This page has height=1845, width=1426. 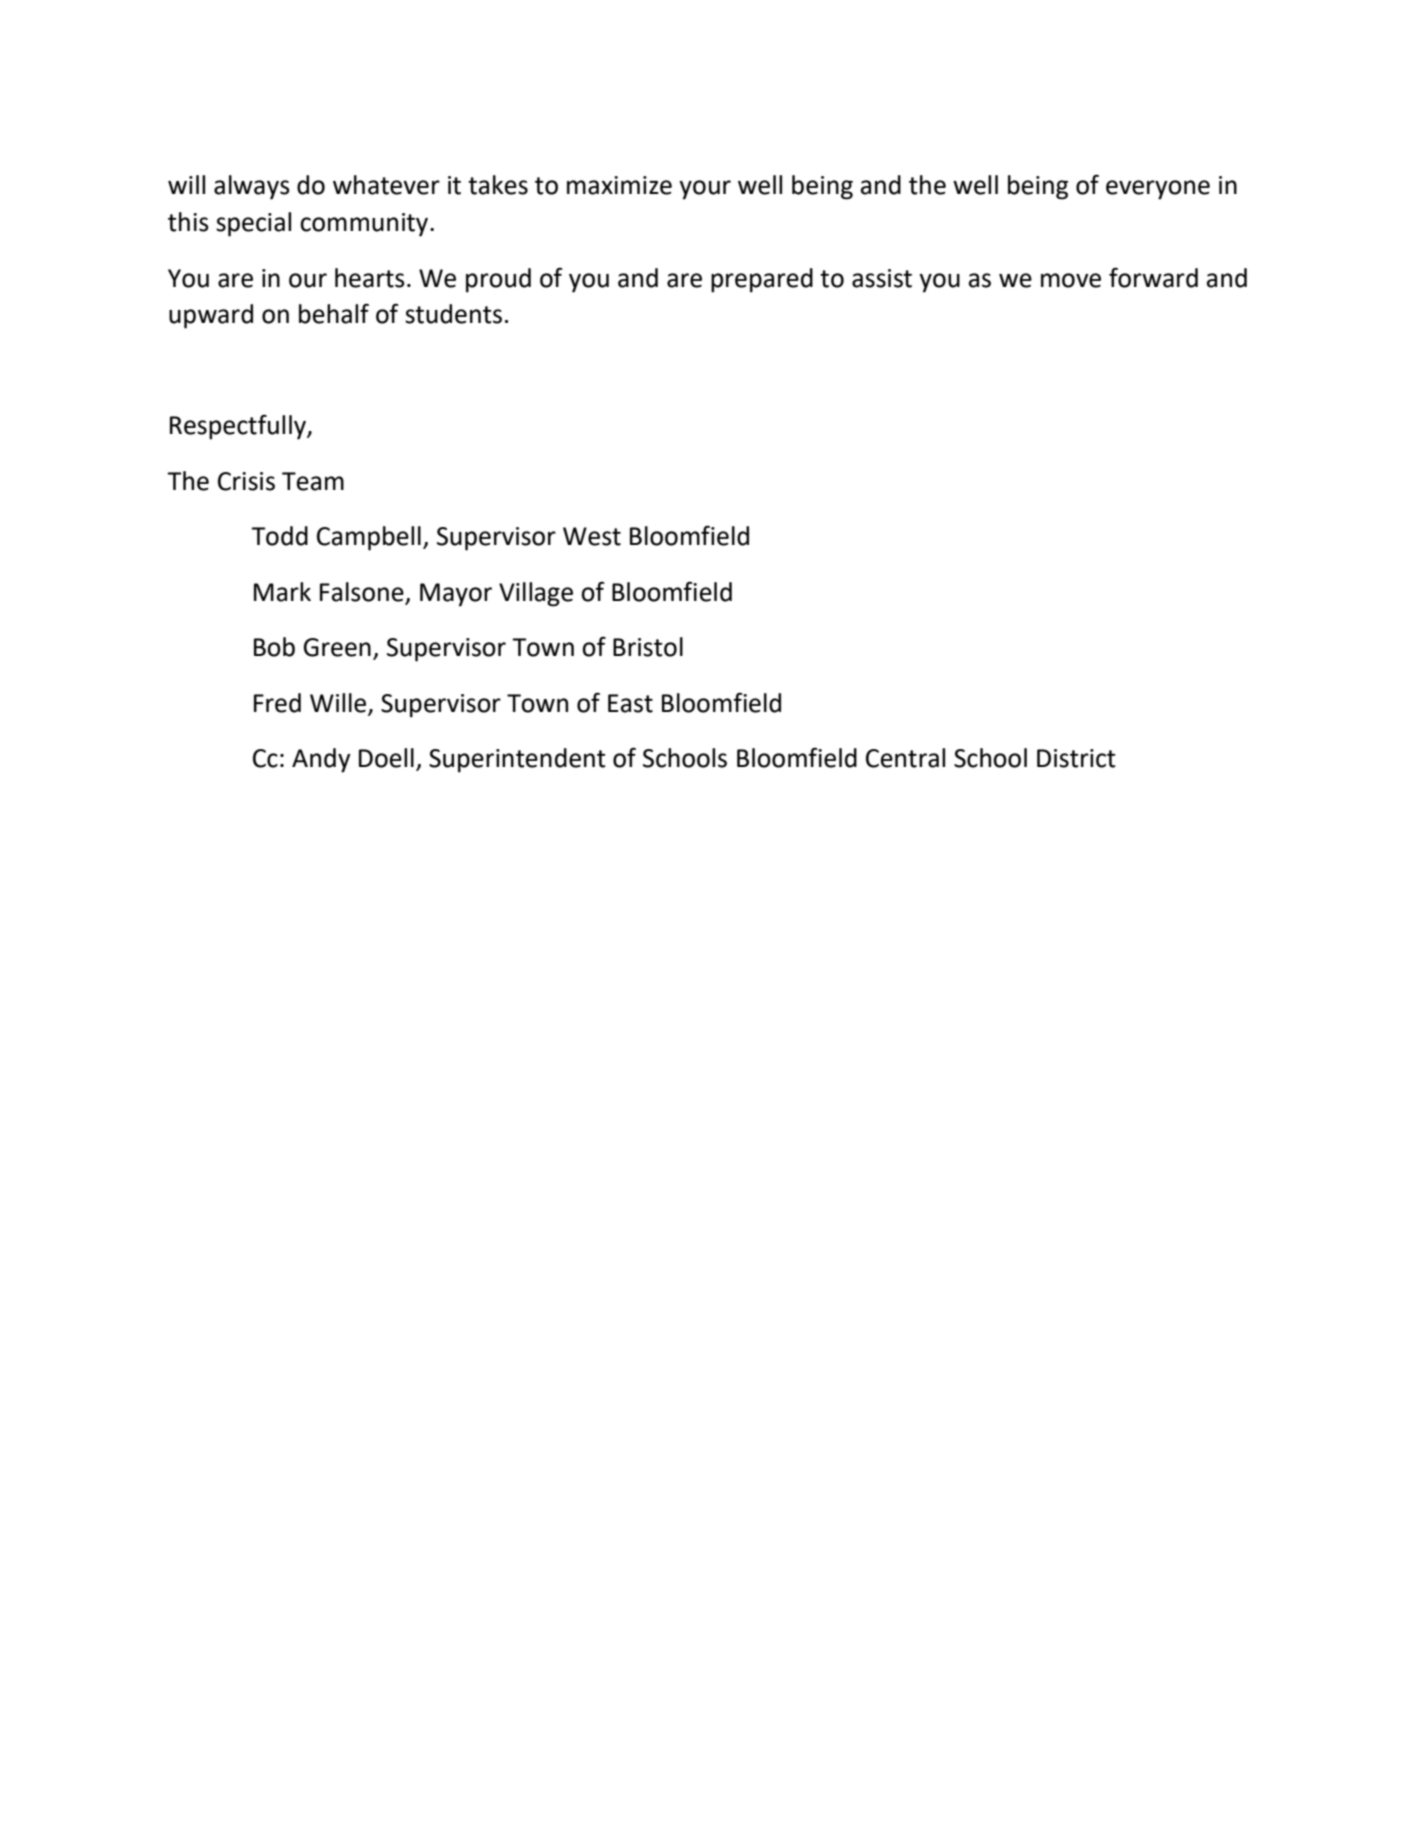 What do you see at coordinates (592, 536) in the page?
I see `West` at bounding box center [592, 536].
